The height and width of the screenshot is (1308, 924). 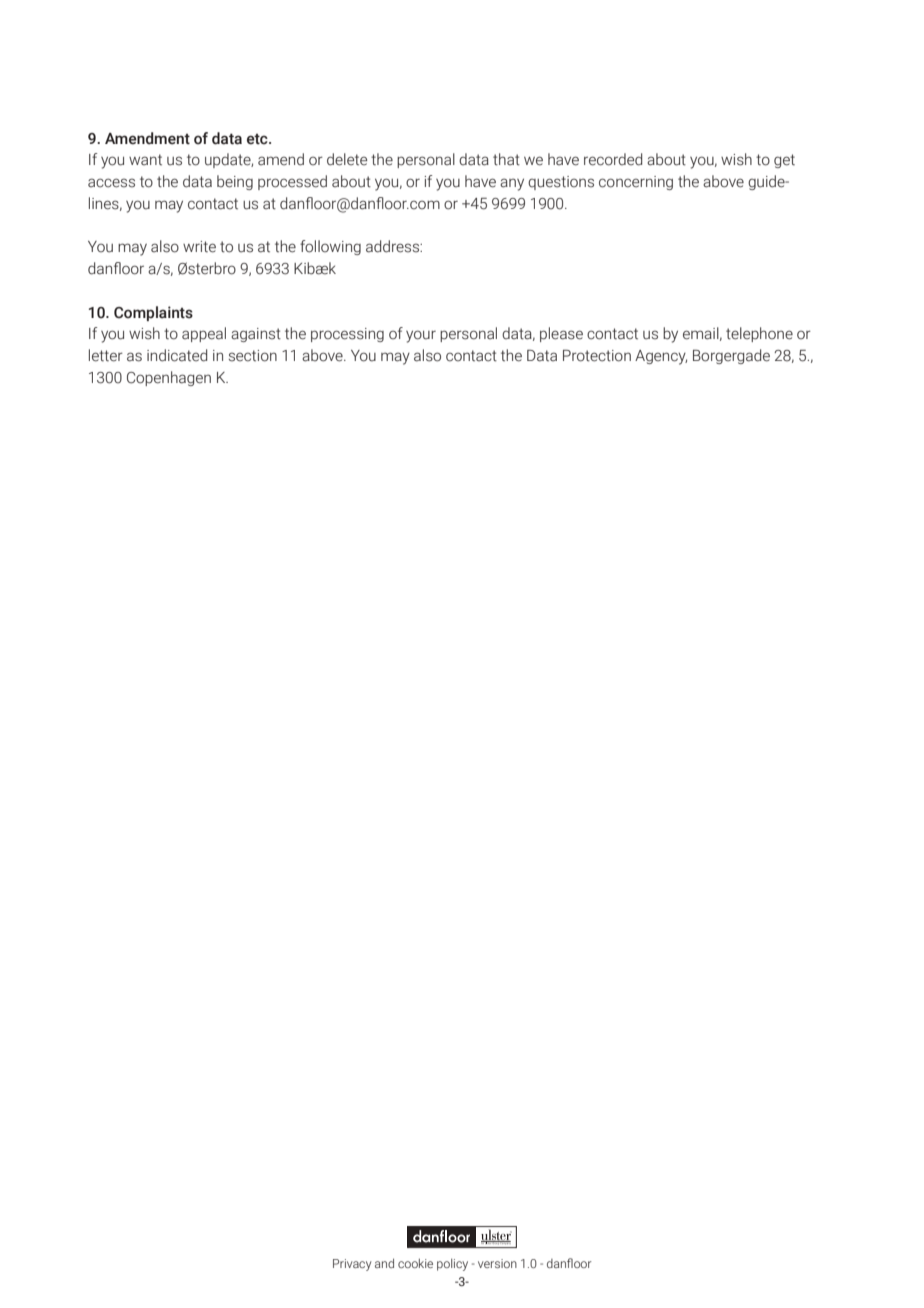 What do you see at coordinates (759, 334) in the screenshot?
I see `telephone` at bounding box center [759, 334].
